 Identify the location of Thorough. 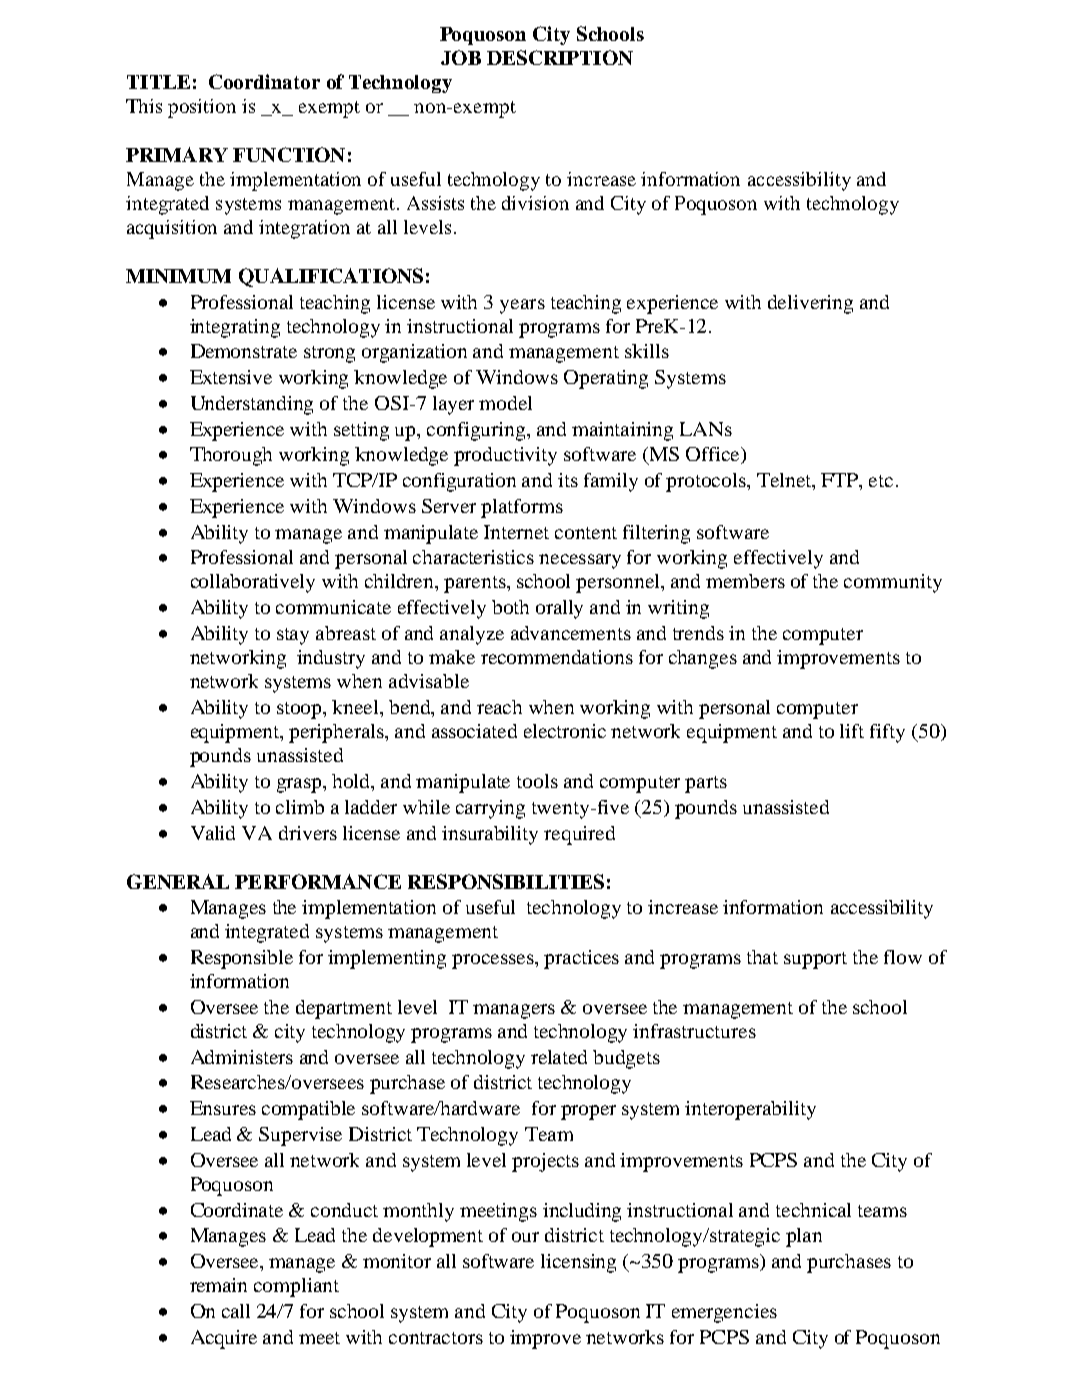
(231, 456).
